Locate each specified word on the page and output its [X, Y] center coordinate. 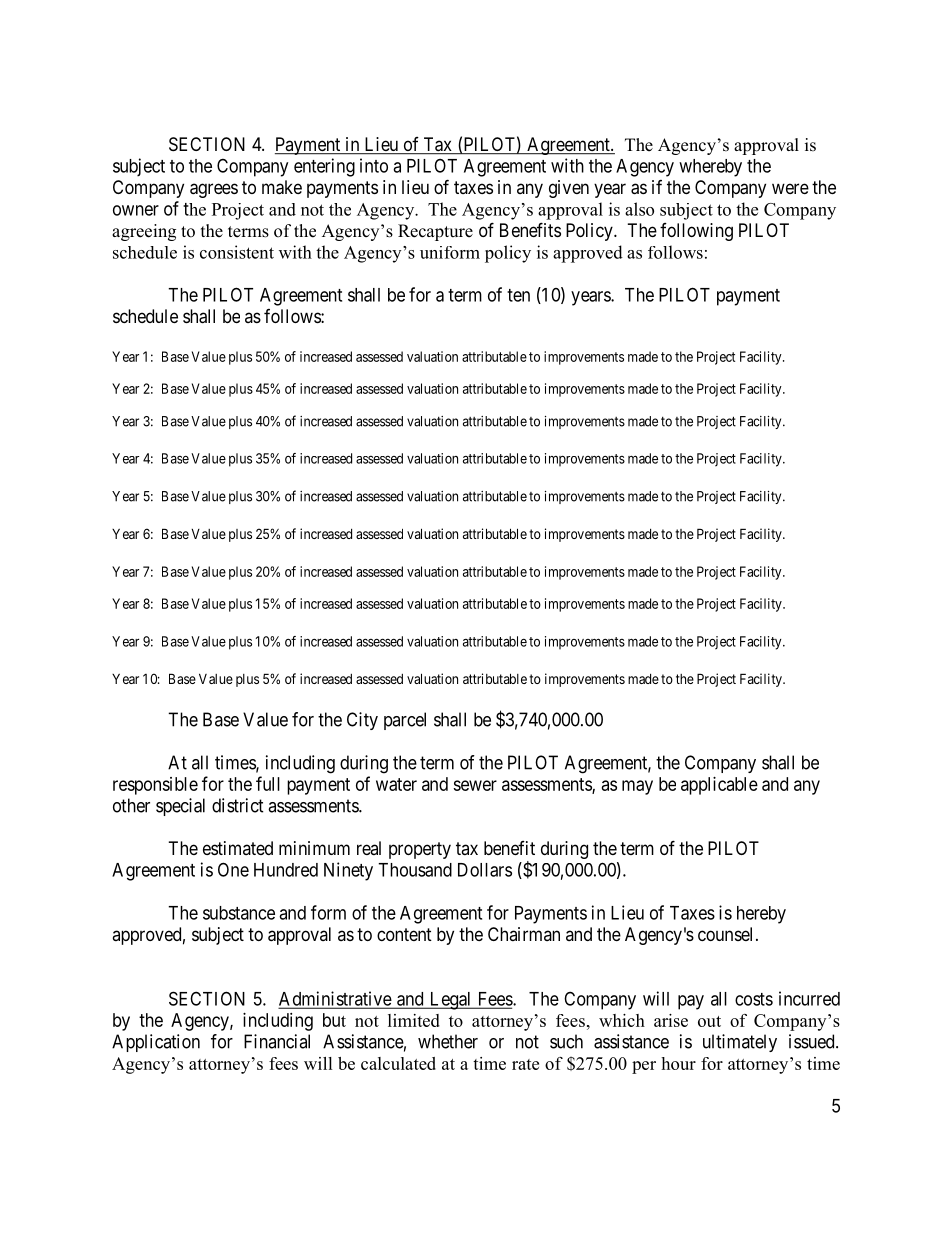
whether [448, 1041]
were [790, 188]
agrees [214, 190]
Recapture [435, 232]
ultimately [740, 1043]
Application [156, 1043]
